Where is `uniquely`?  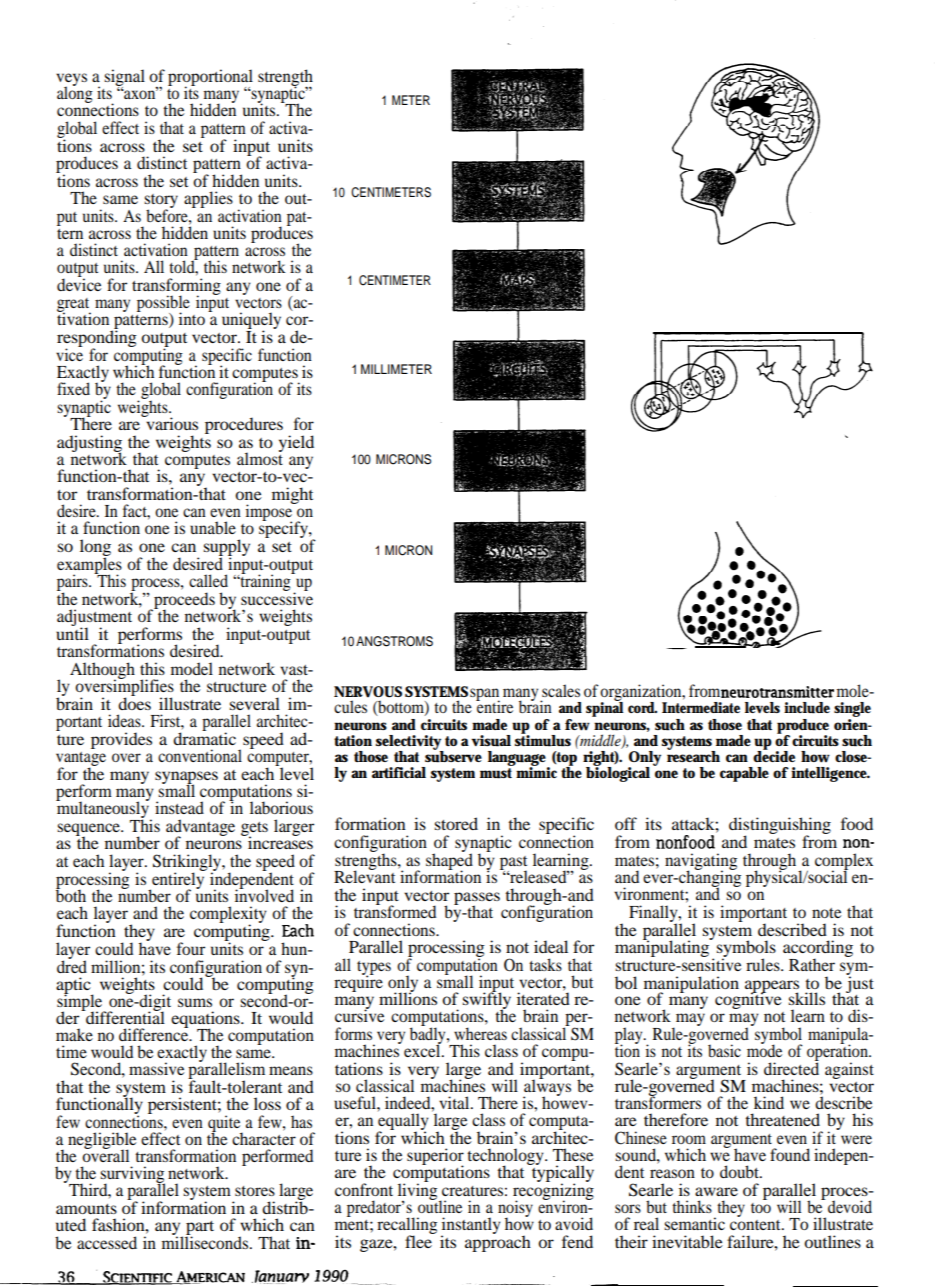
uniquely is located at coordinates (251, 322).
